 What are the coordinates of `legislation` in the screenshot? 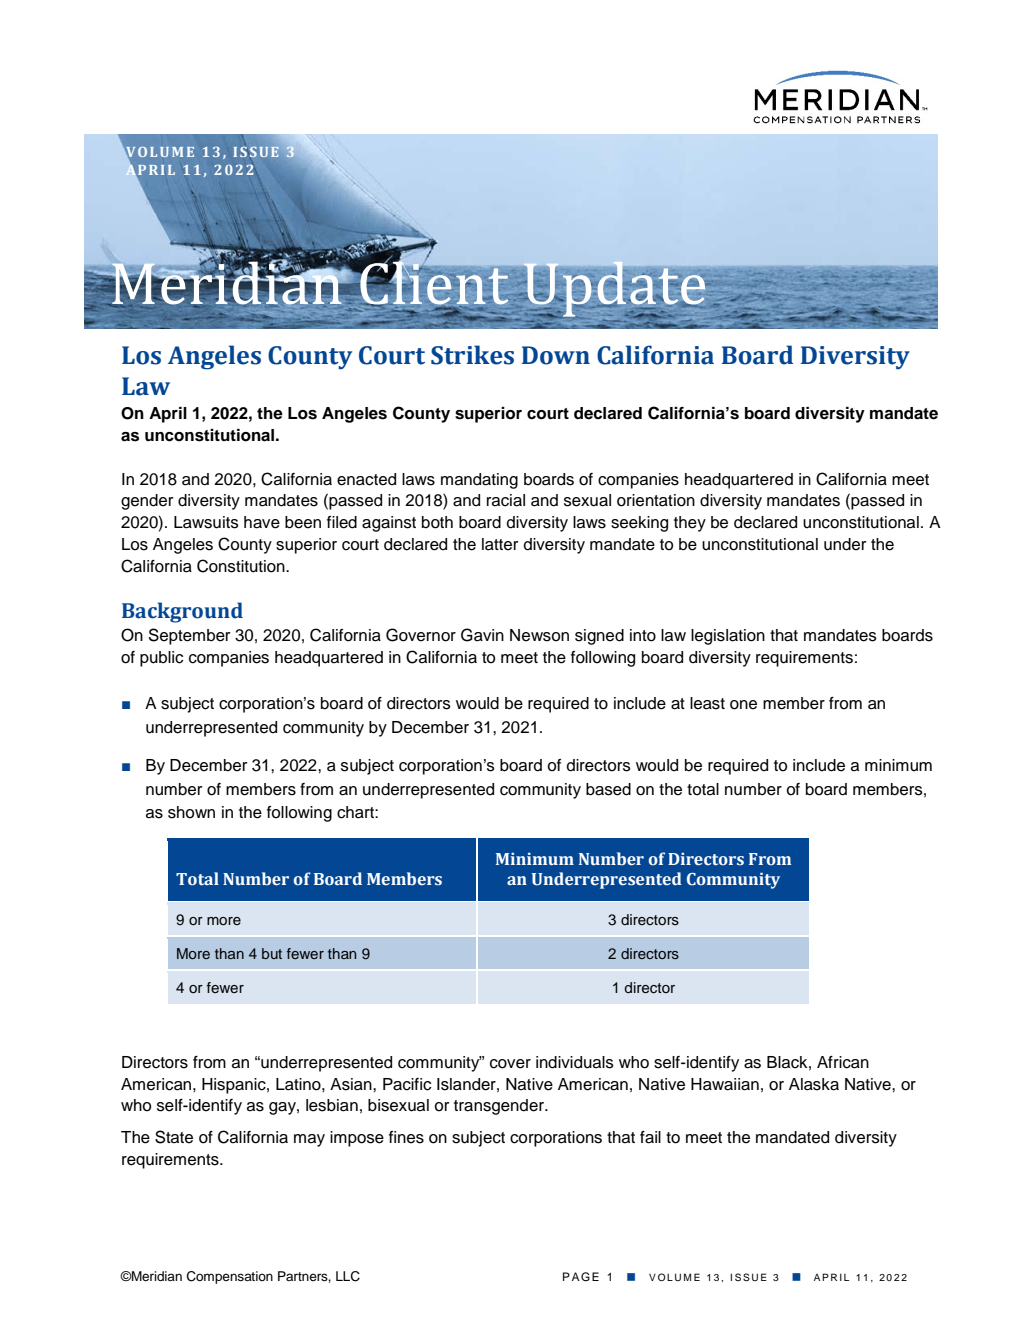 It's located at (728, 637).
